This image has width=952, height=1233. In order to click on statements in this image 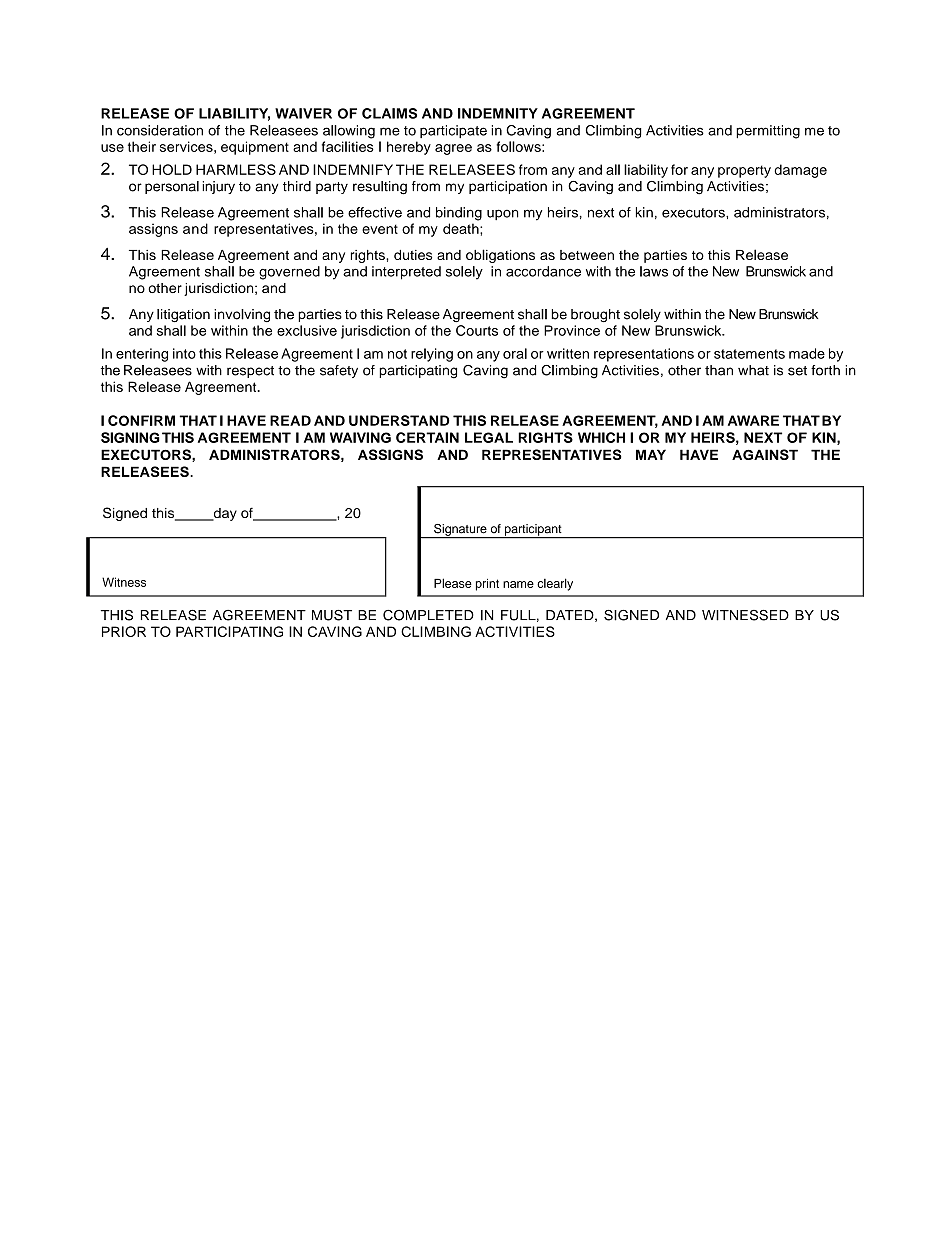, I will do `click(749, 354)`.
